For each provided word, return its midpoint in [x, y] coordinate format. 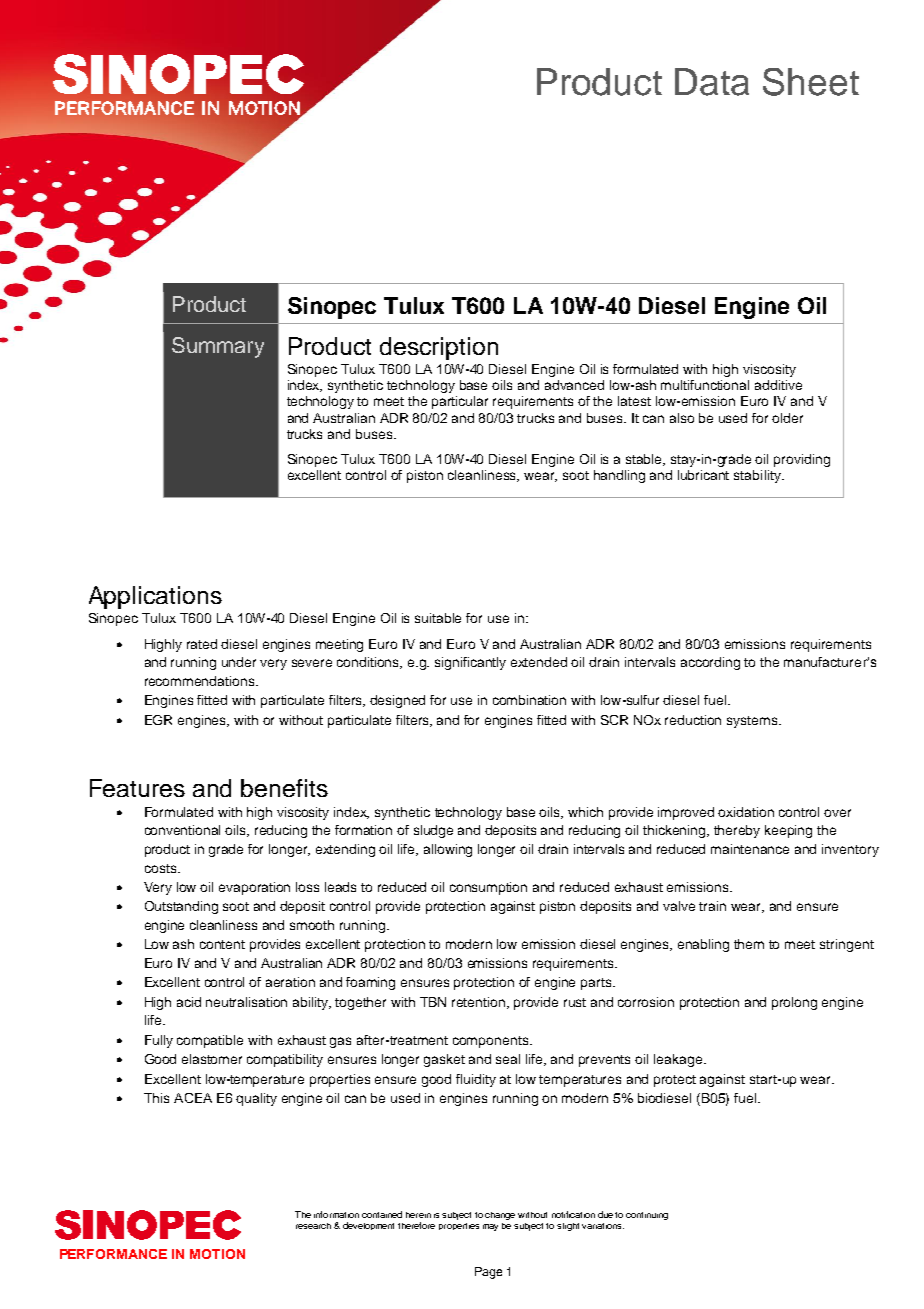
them [749, 944]
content [222, 944]
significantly [470, 663]
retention [480, 1003]
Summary [218, 347]
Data [712, 82]
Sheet [811, 82]
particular [460, 402]
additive [778, 385]
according [710, 663]
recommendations [201, 681]
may [490, 1227]
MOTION [217, 1254]
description [439, 348]
